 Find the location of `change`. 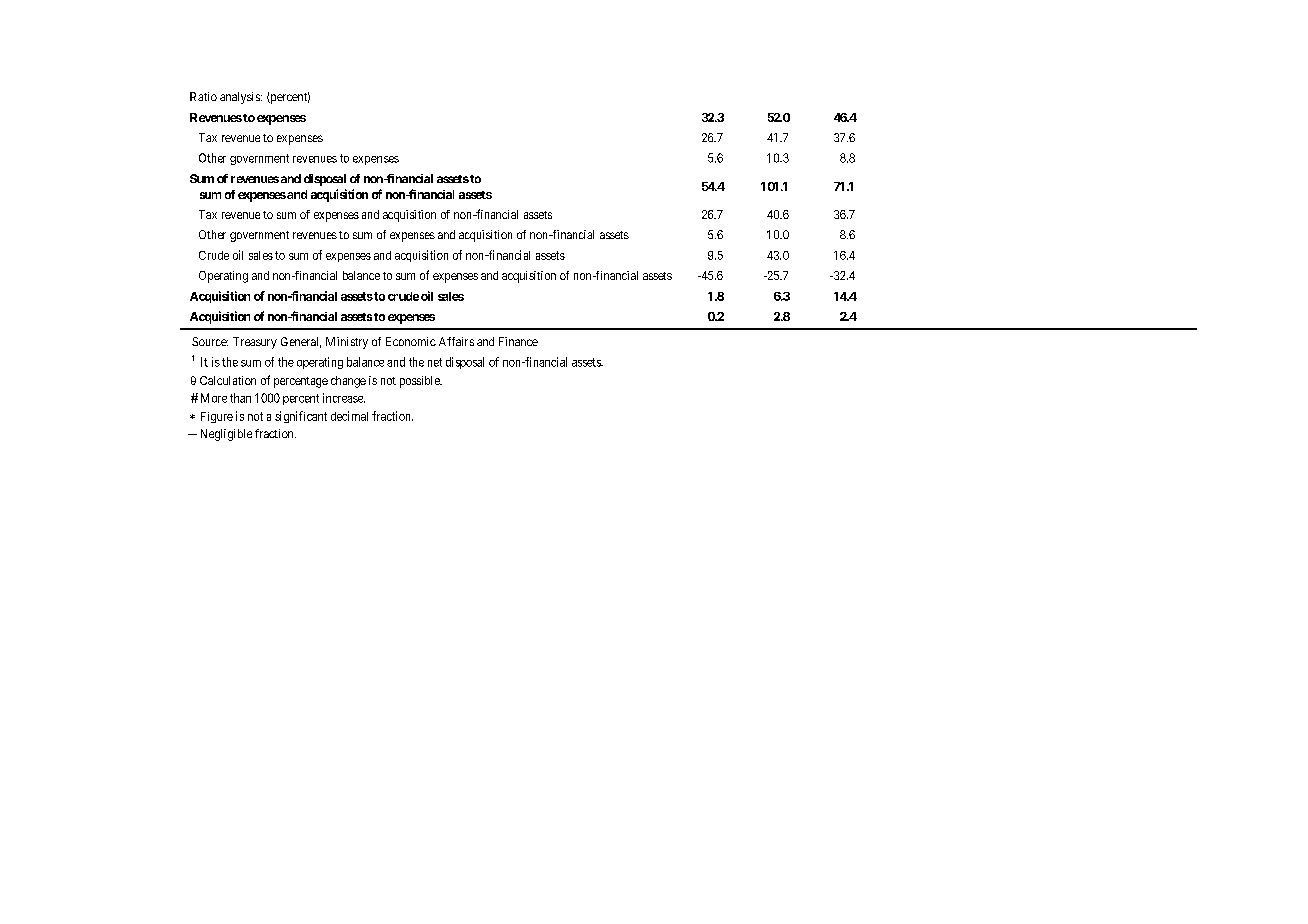

change is located at coordinates (348, 382).
